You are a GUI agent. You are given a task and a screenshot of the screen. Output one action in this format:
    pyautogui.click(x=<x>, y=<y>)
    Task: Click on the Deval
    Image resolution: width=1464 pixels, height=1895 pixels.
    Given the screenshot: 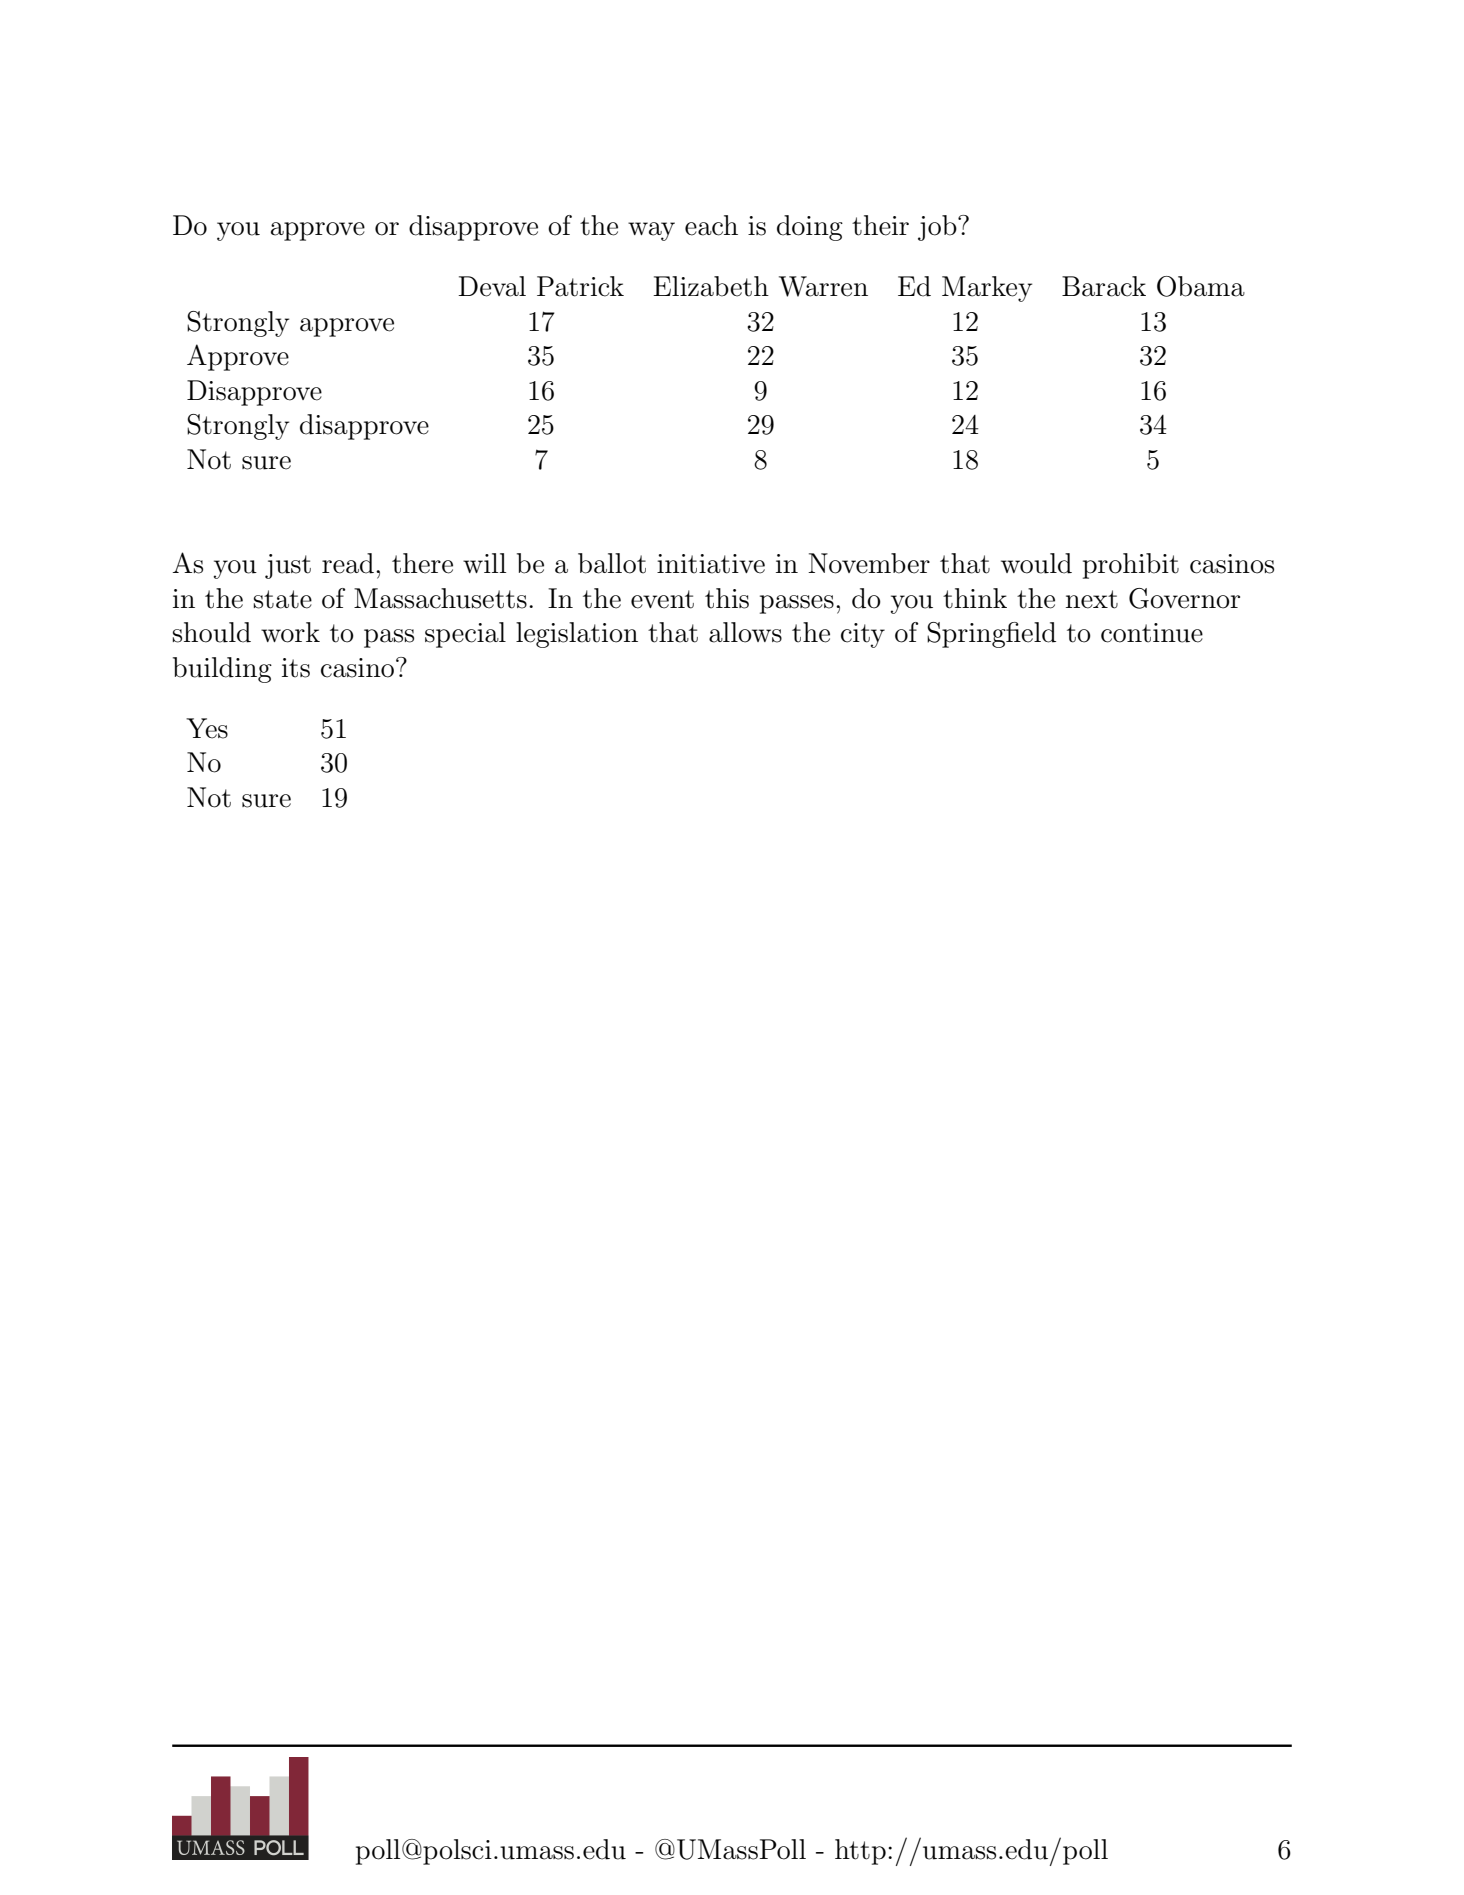 What is the action you would take?
    pyautogui.click(x=492, y=286)
